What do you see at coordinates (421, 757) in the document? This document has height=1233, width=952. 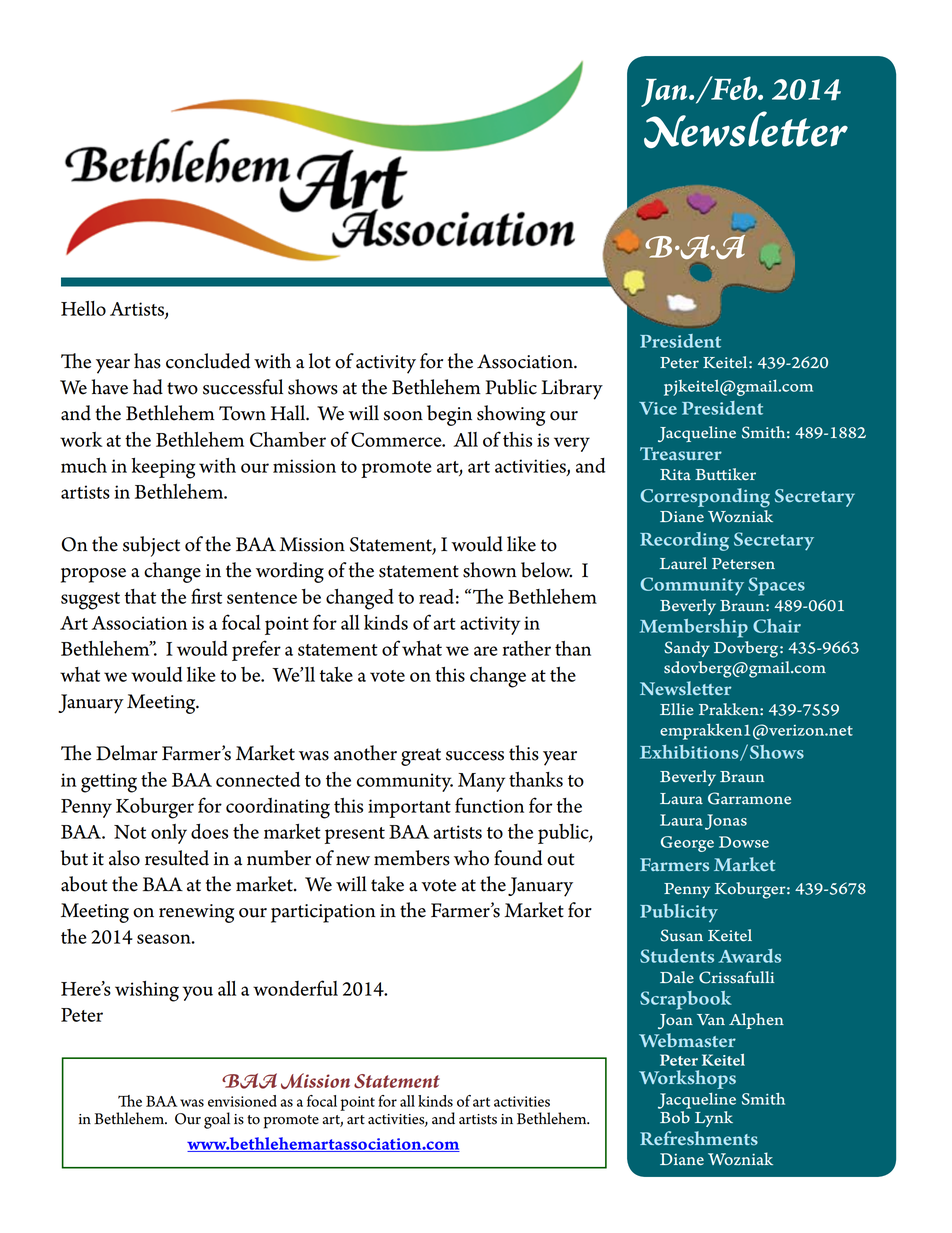 I see `great` at bounding box center [421, 757].
